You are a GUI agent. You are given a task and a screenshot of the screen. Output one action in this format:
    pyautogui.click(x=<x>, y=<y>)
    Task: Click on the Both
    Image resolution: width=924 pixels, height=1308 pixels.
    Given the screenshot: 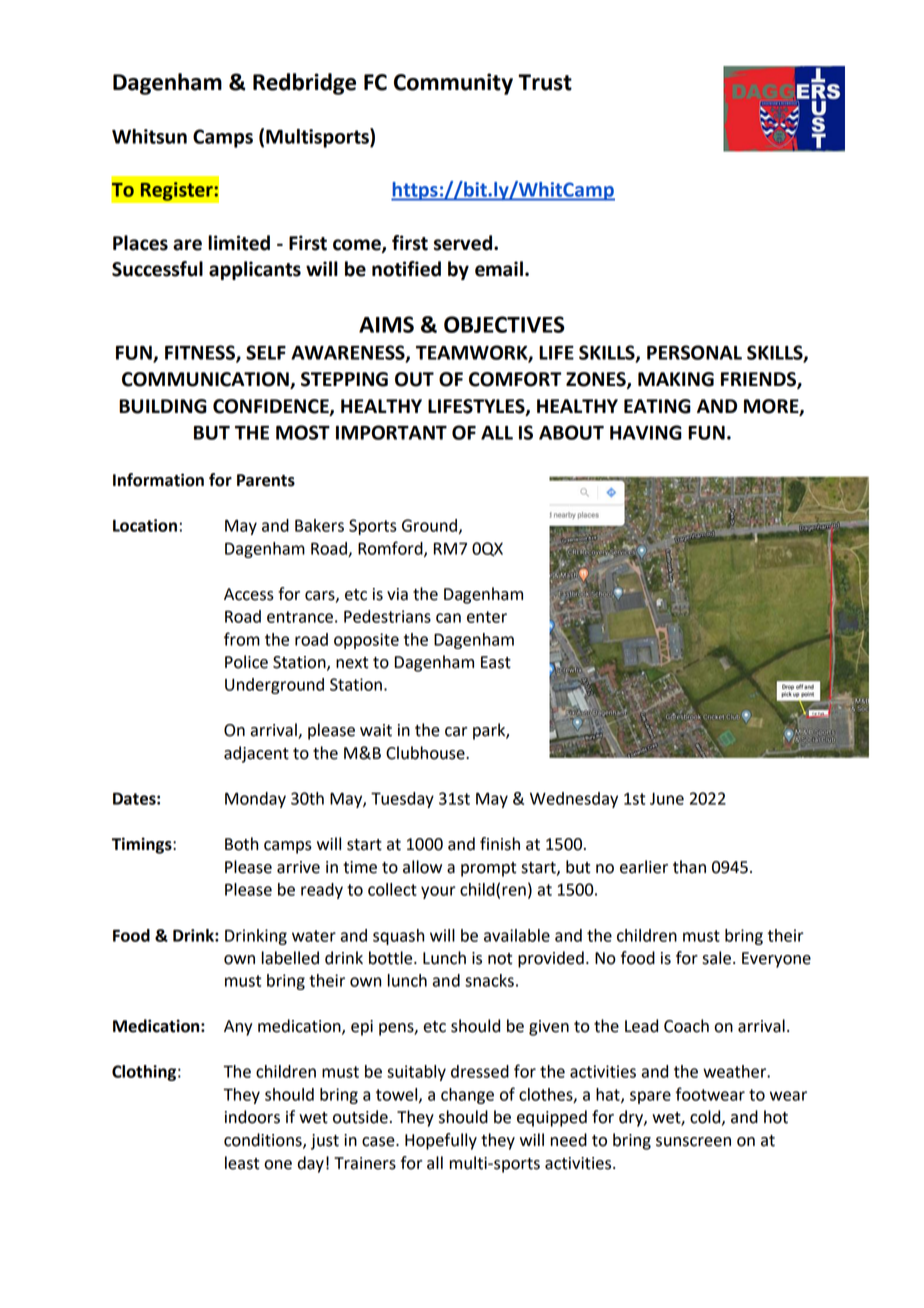 What is the action you would take?
    pyautogui.click(x=241, y=844)
